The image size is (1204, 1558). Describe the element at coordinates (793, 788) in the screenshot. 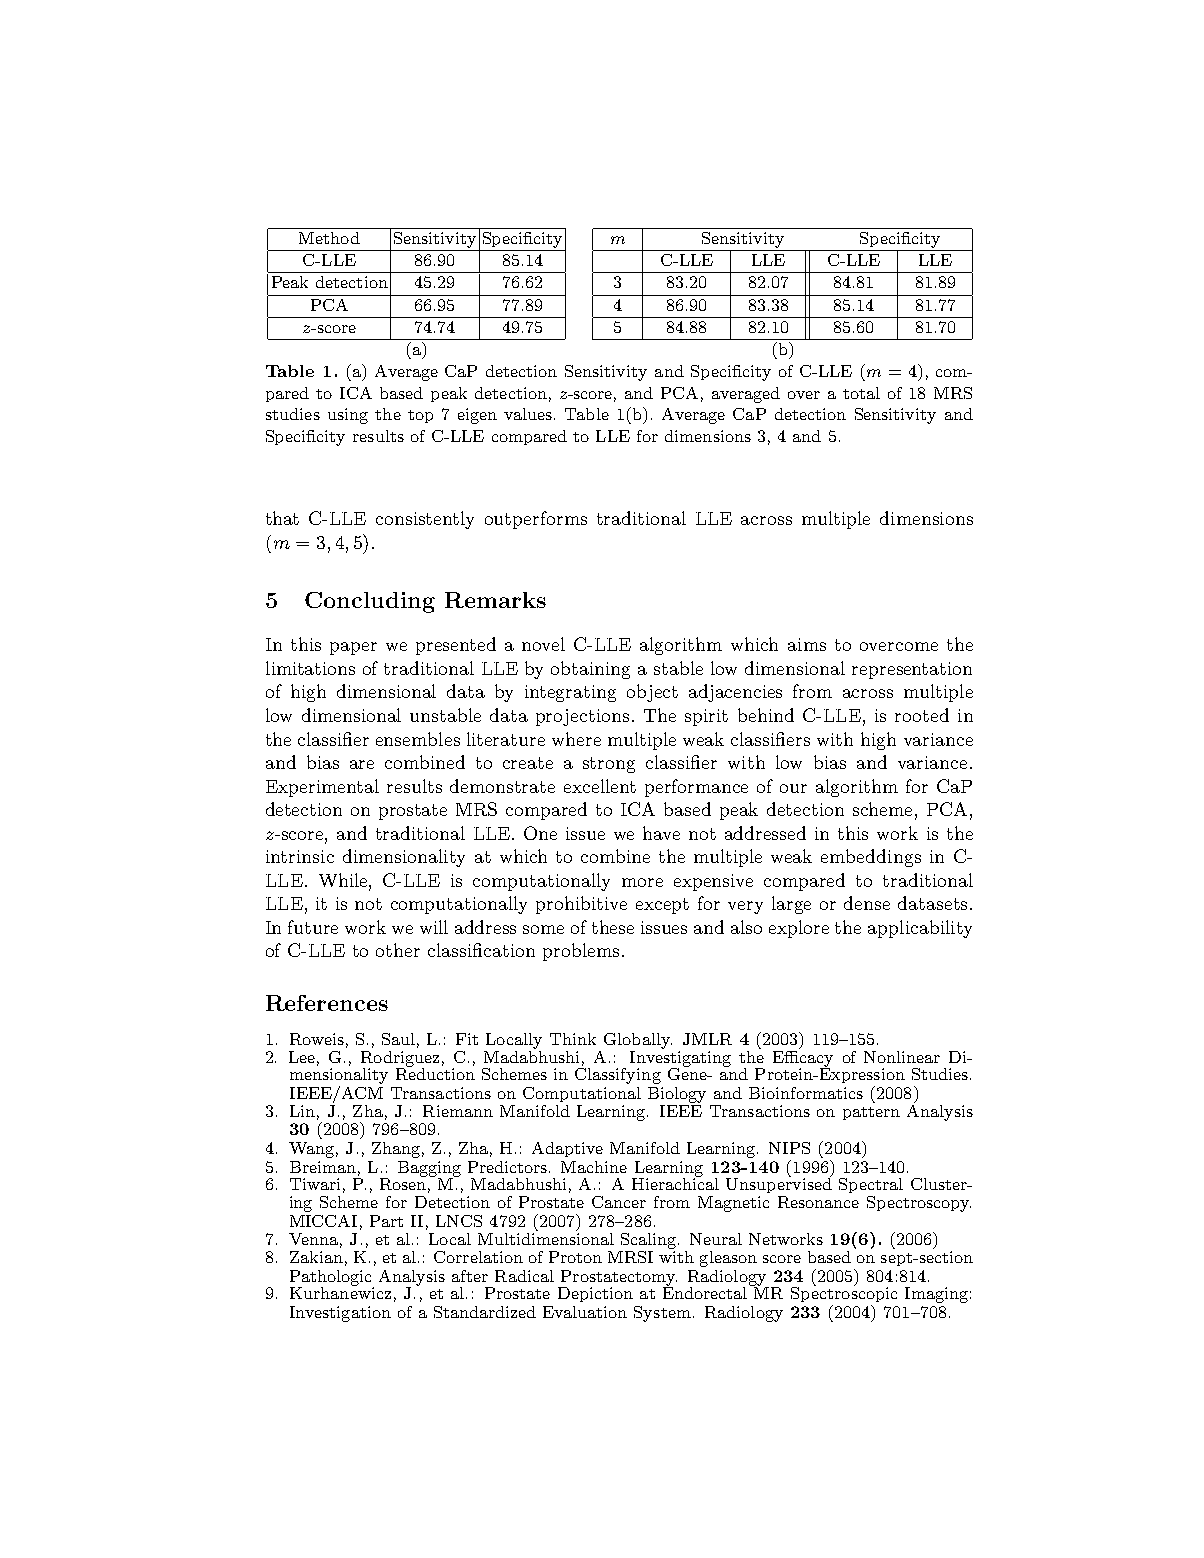

I see `our` at that location.
